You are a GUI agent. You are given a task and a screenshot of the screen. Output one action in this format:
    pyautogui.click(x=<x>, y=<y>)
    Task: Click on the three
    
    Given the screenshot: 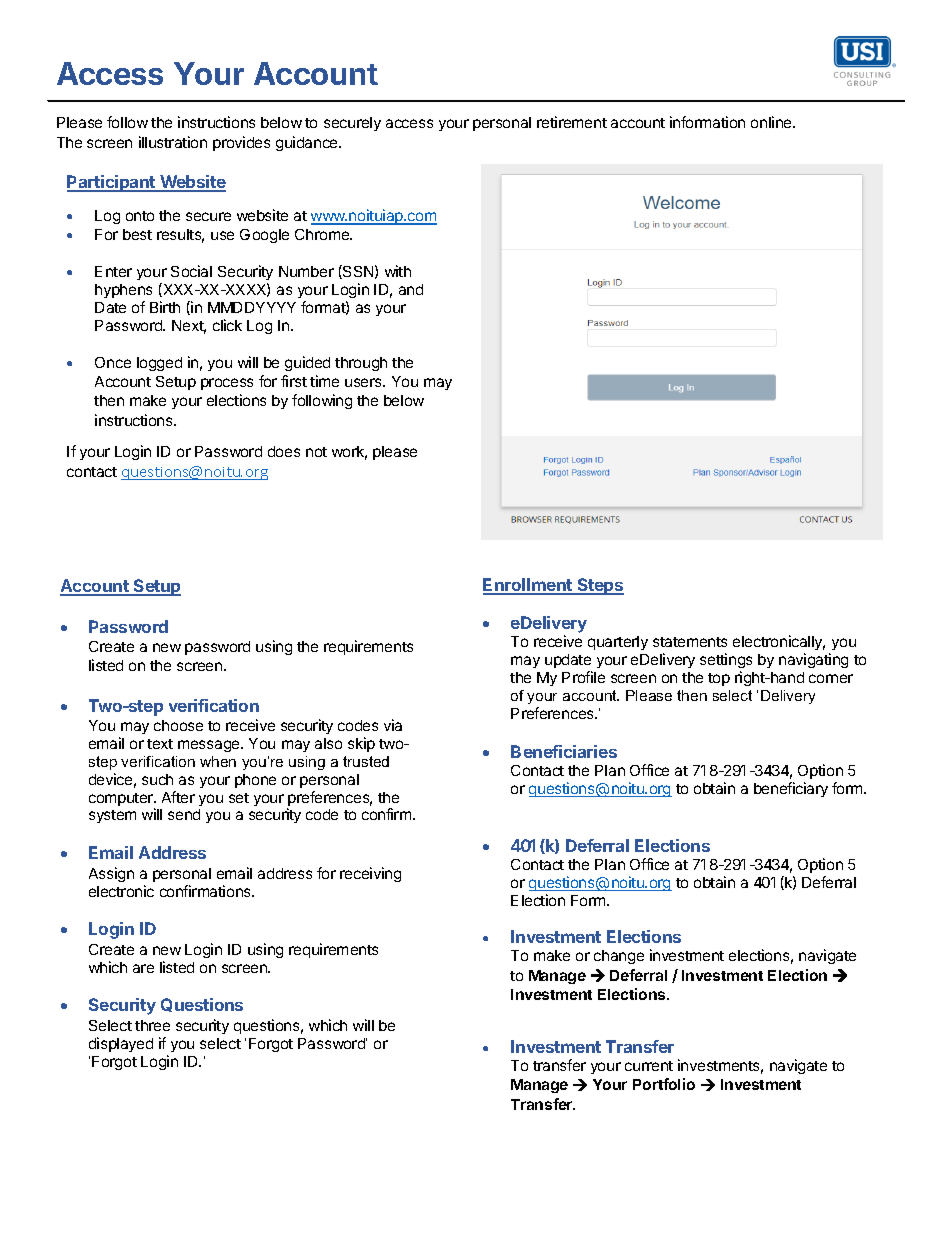 What is the action you would take?
    pyautogui.click(x=152, y=1025)
